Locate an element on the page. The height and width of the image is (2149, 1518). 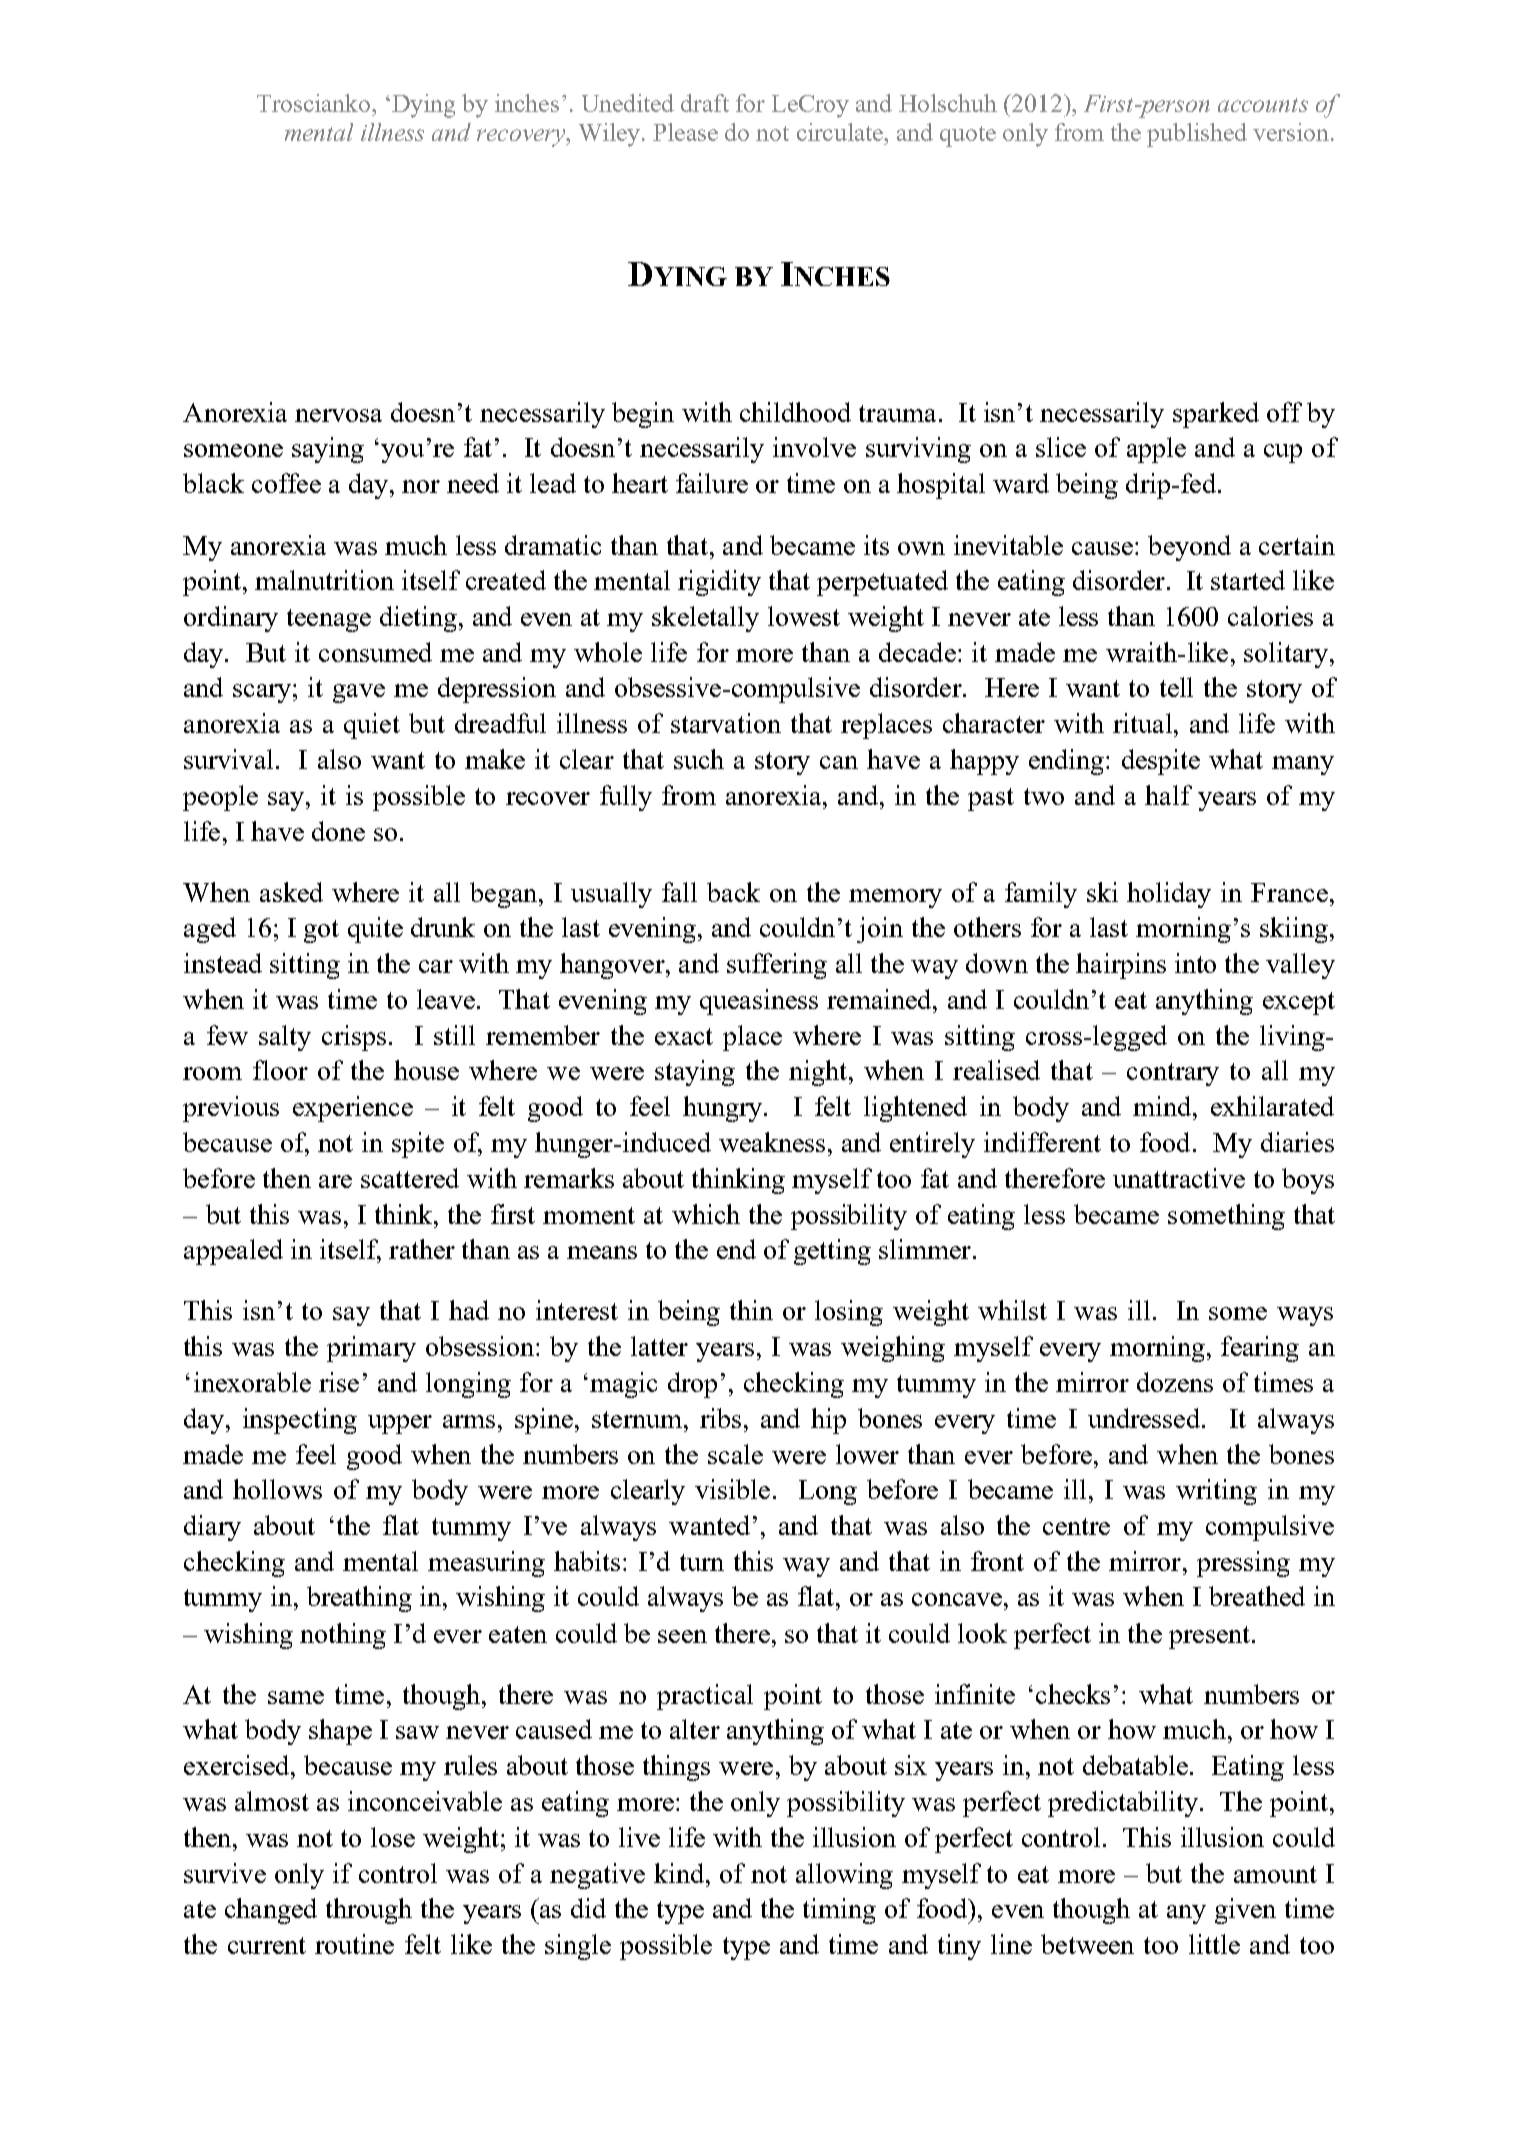
through is located at coordinates (369, 1911).
